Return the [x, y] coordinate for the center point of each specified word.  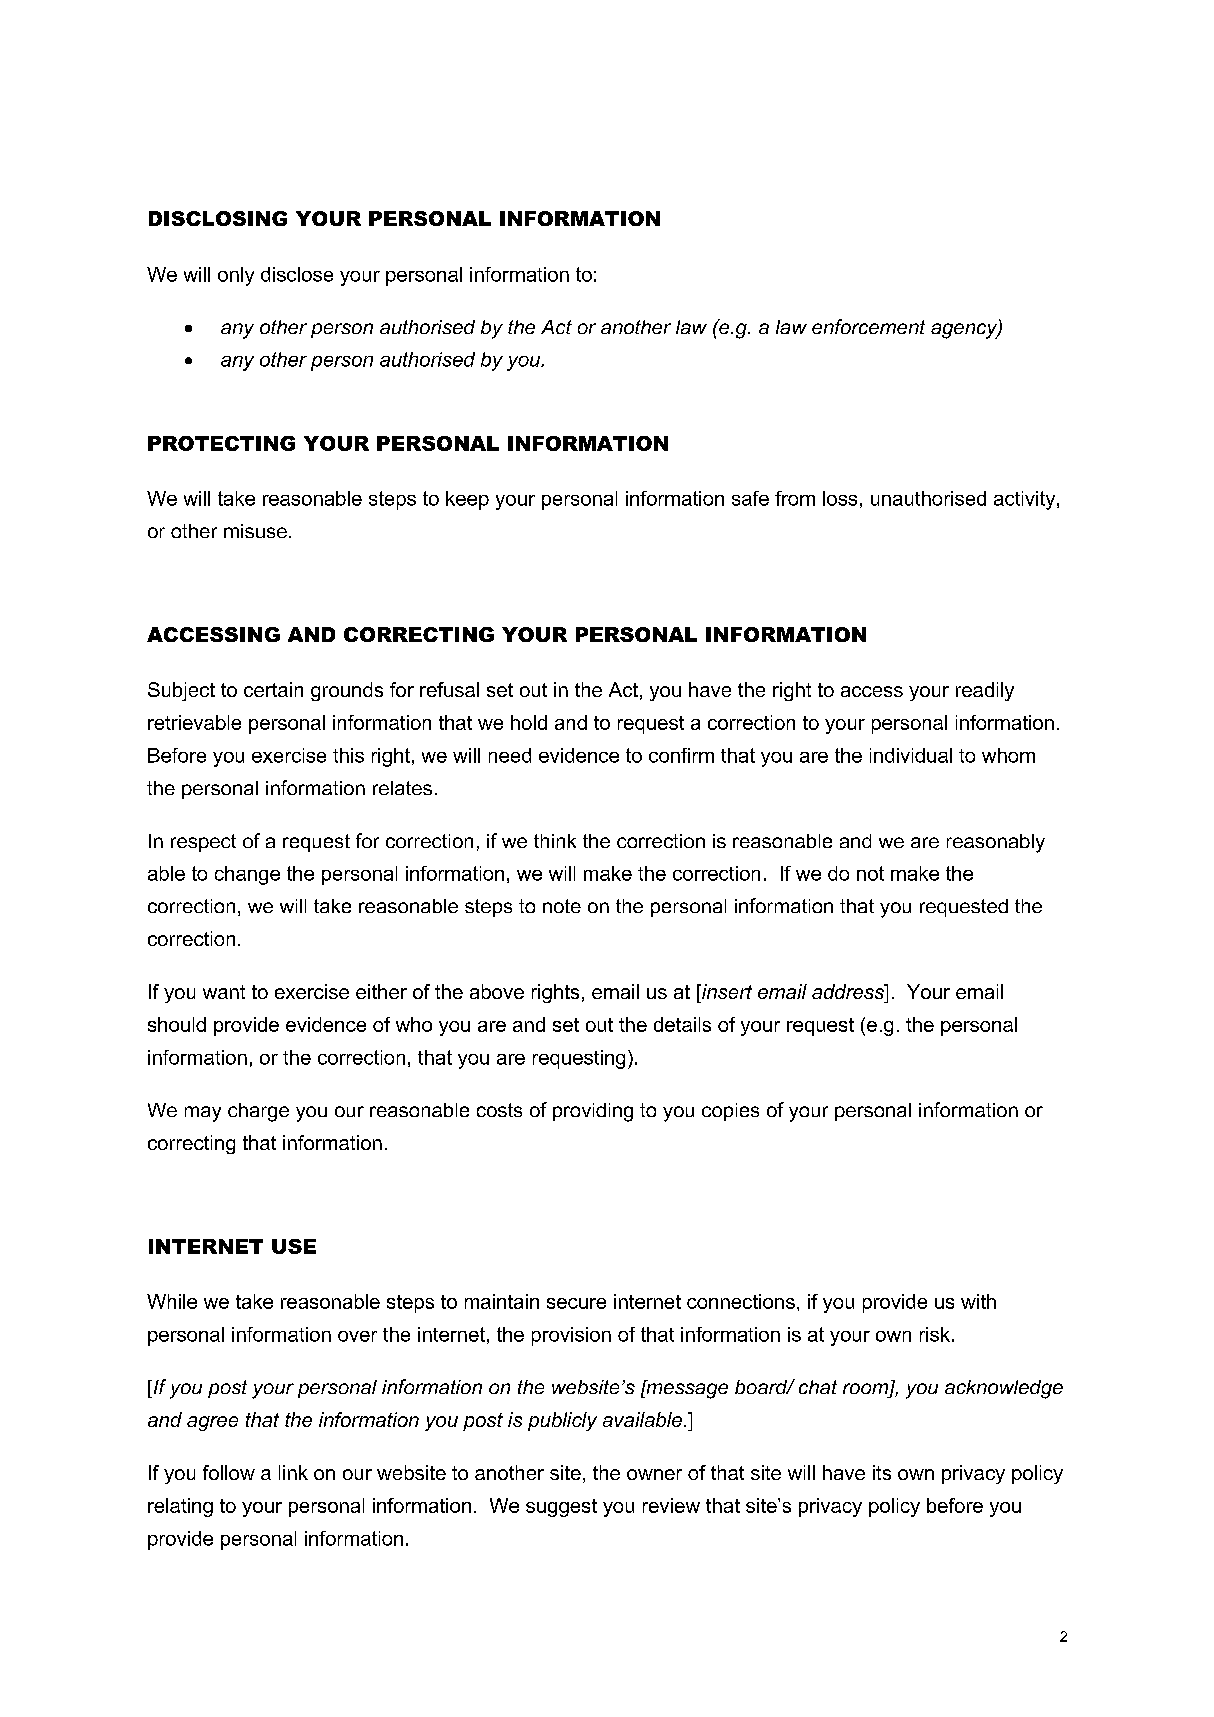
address [849, 991]
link [293, 1472]
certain [273, 689]
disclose [297, 274]
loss [840, 498]
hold [529, 722]
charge [258, 1112]
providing [593, 1112]
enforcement [868, 326]
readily [985, 691]
